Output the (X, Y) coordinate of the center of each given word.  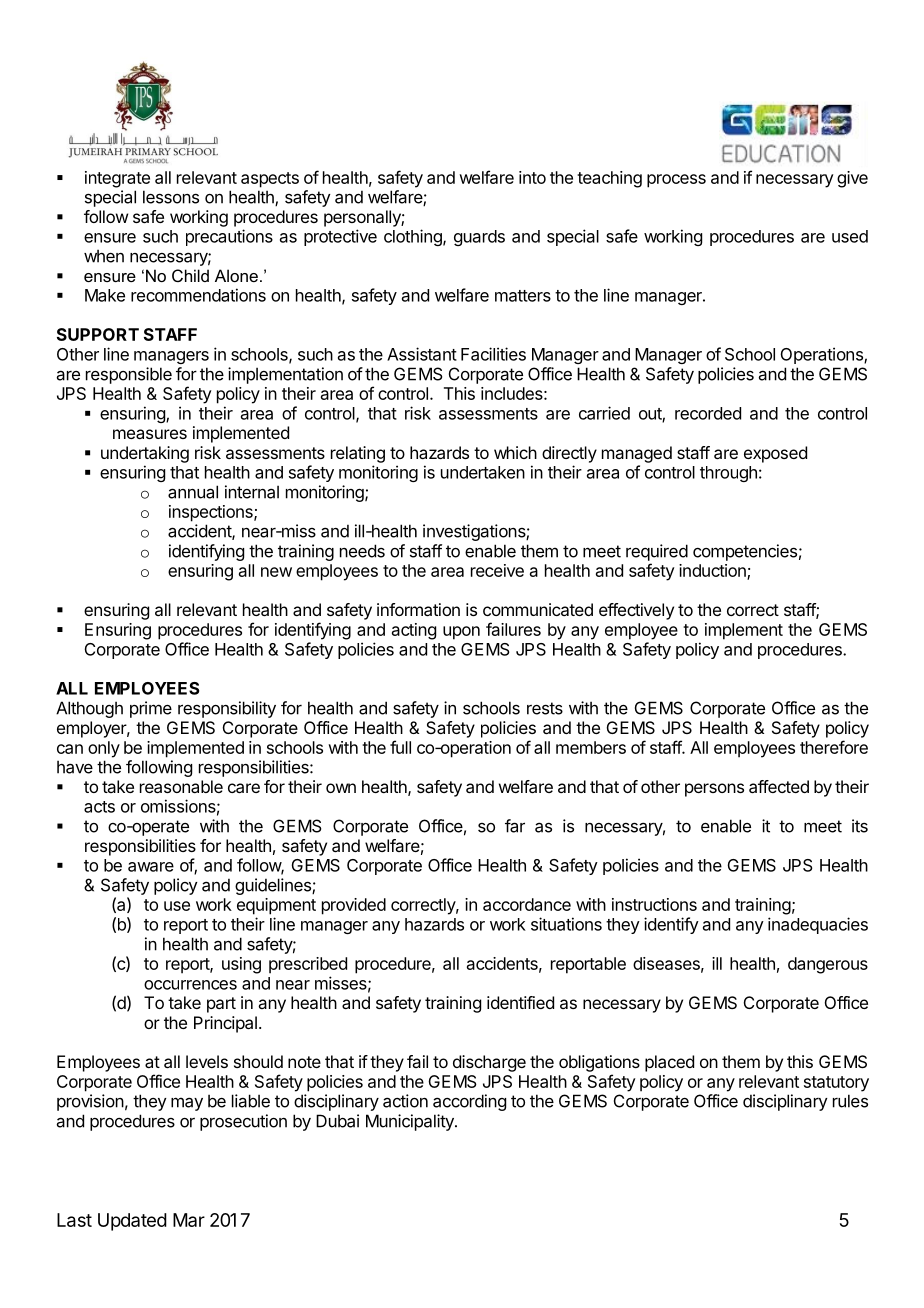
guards (479, 238)
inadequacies (818, 925)
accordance (527, 904)
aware (151, 867)
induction (713, 571)
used (850, 236)
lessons (171, 197)
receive (497, 570)
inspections (212, 513)
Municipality (411, 1122)
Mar (189, 1220)
